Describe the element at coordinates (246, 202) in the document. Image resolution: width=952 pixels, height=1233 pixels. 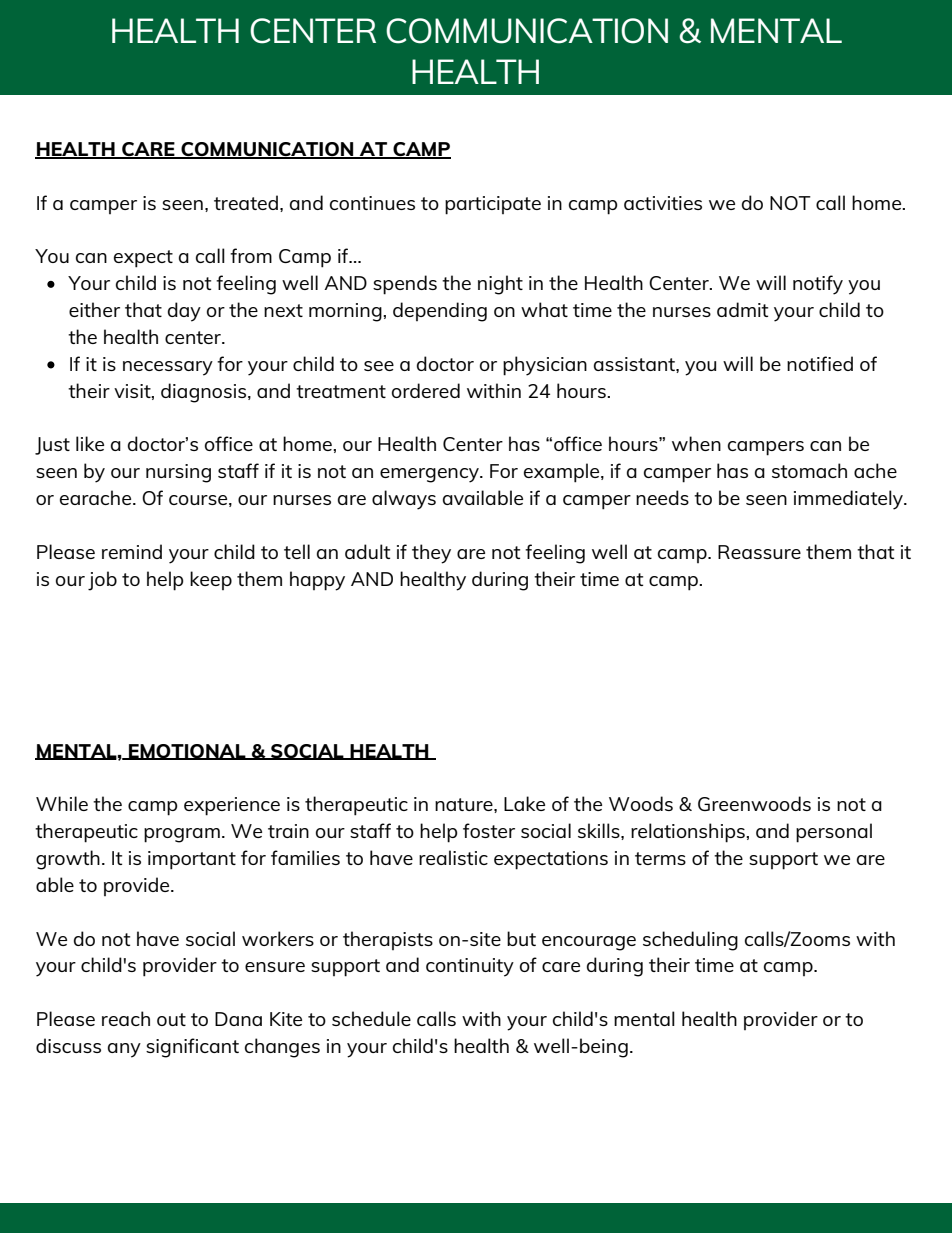
I see `treated` at that location.
